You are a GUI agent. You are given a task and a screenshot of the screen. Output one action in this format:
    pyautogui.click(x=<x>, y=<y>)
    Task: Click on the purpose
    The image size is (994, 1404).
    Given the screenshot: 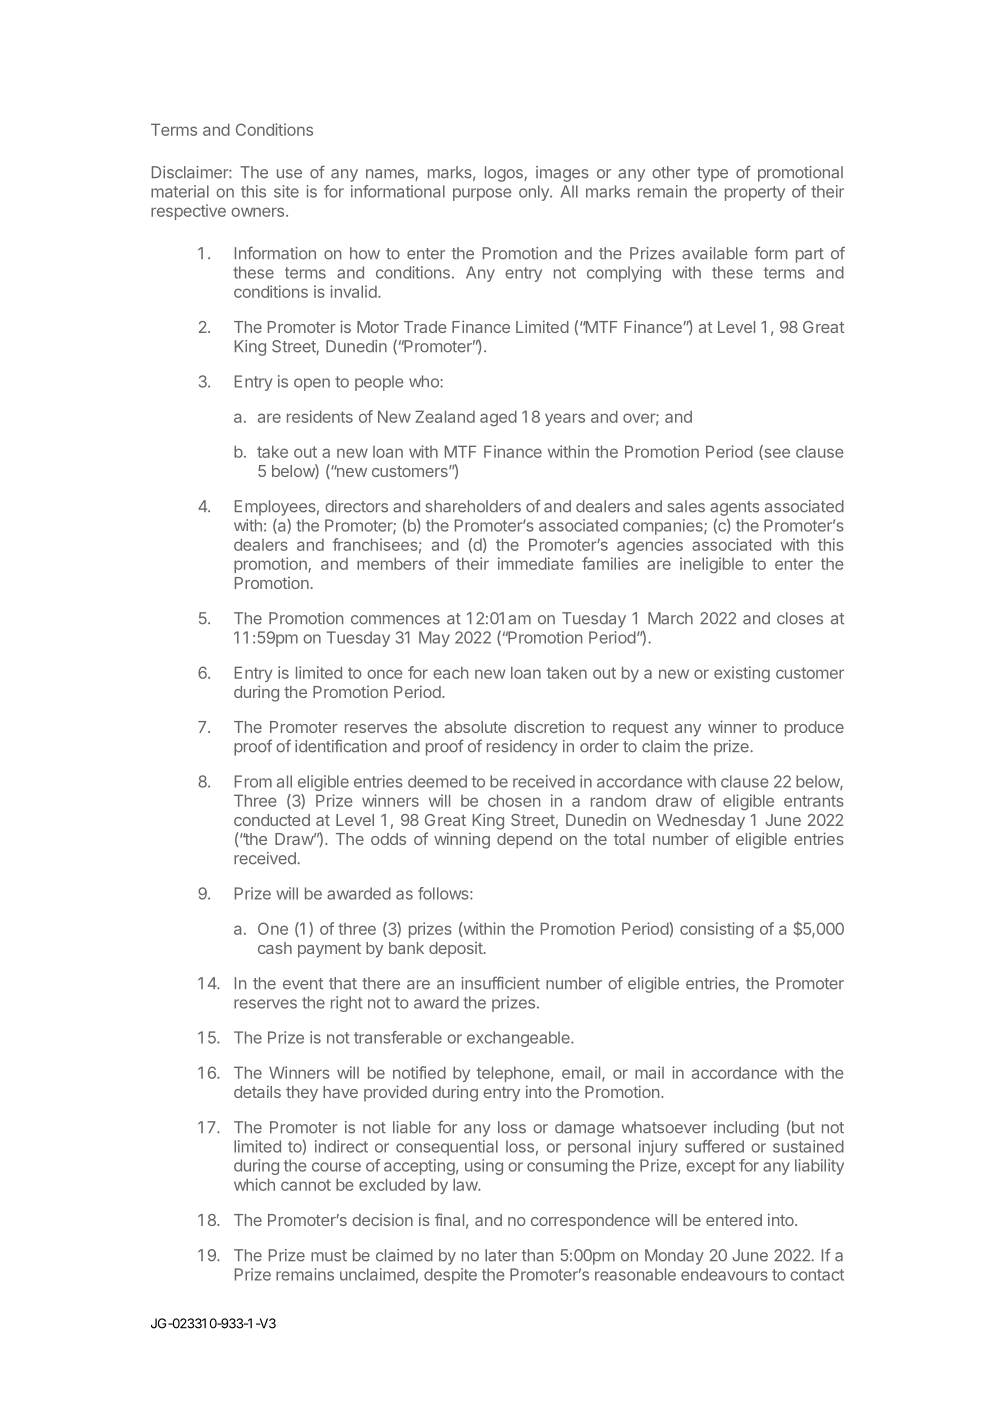 What is the action you would take?
    pyautogui.click(x=482, y=194)
